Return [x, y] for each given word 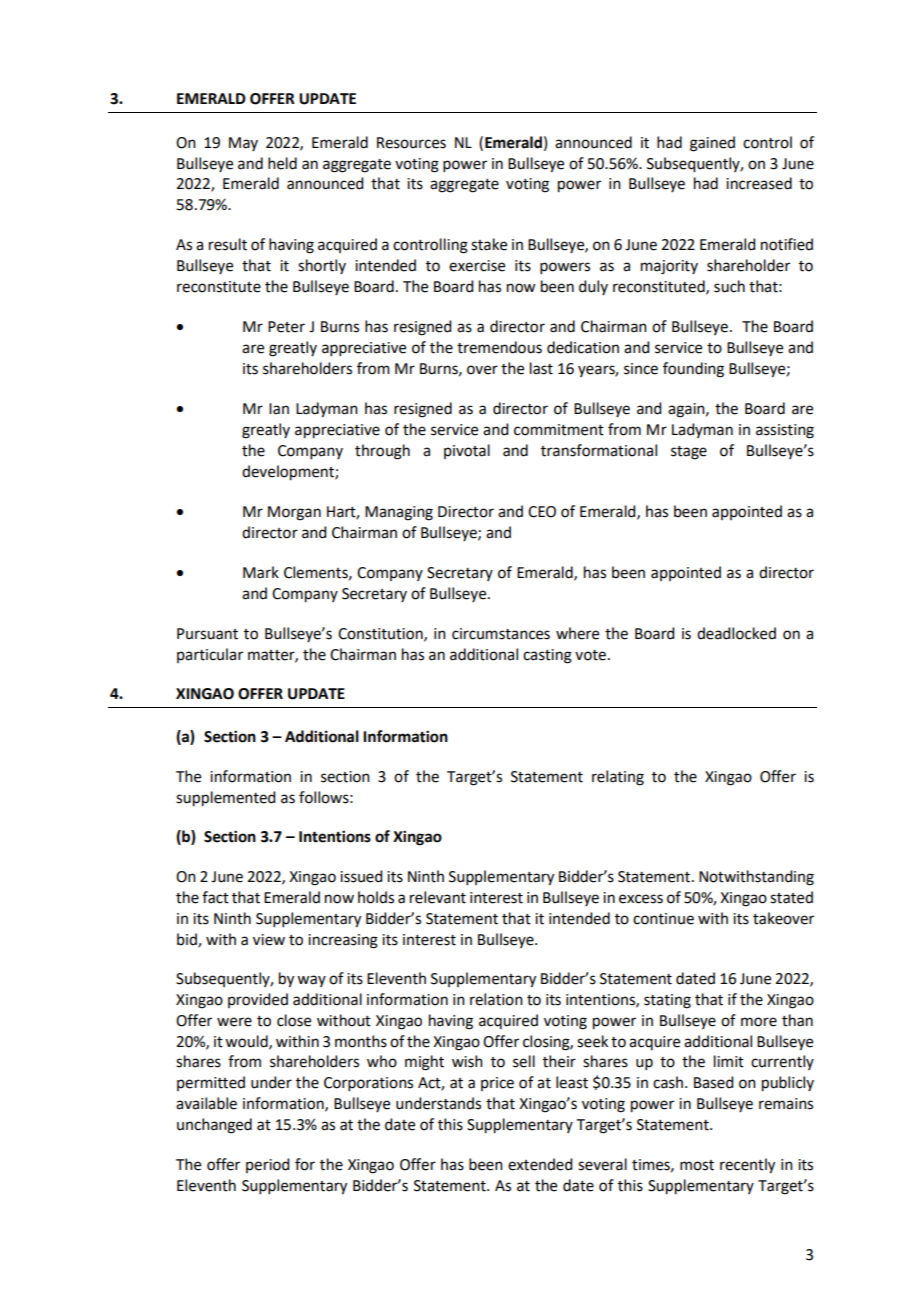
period [267, 1165]
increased [759, 183]
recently [747, 1166]
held [282, 163]
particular [210, 655]
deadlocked [736, 633]
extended [540, 1164]
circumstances [501, 634]
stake [489, 244]
